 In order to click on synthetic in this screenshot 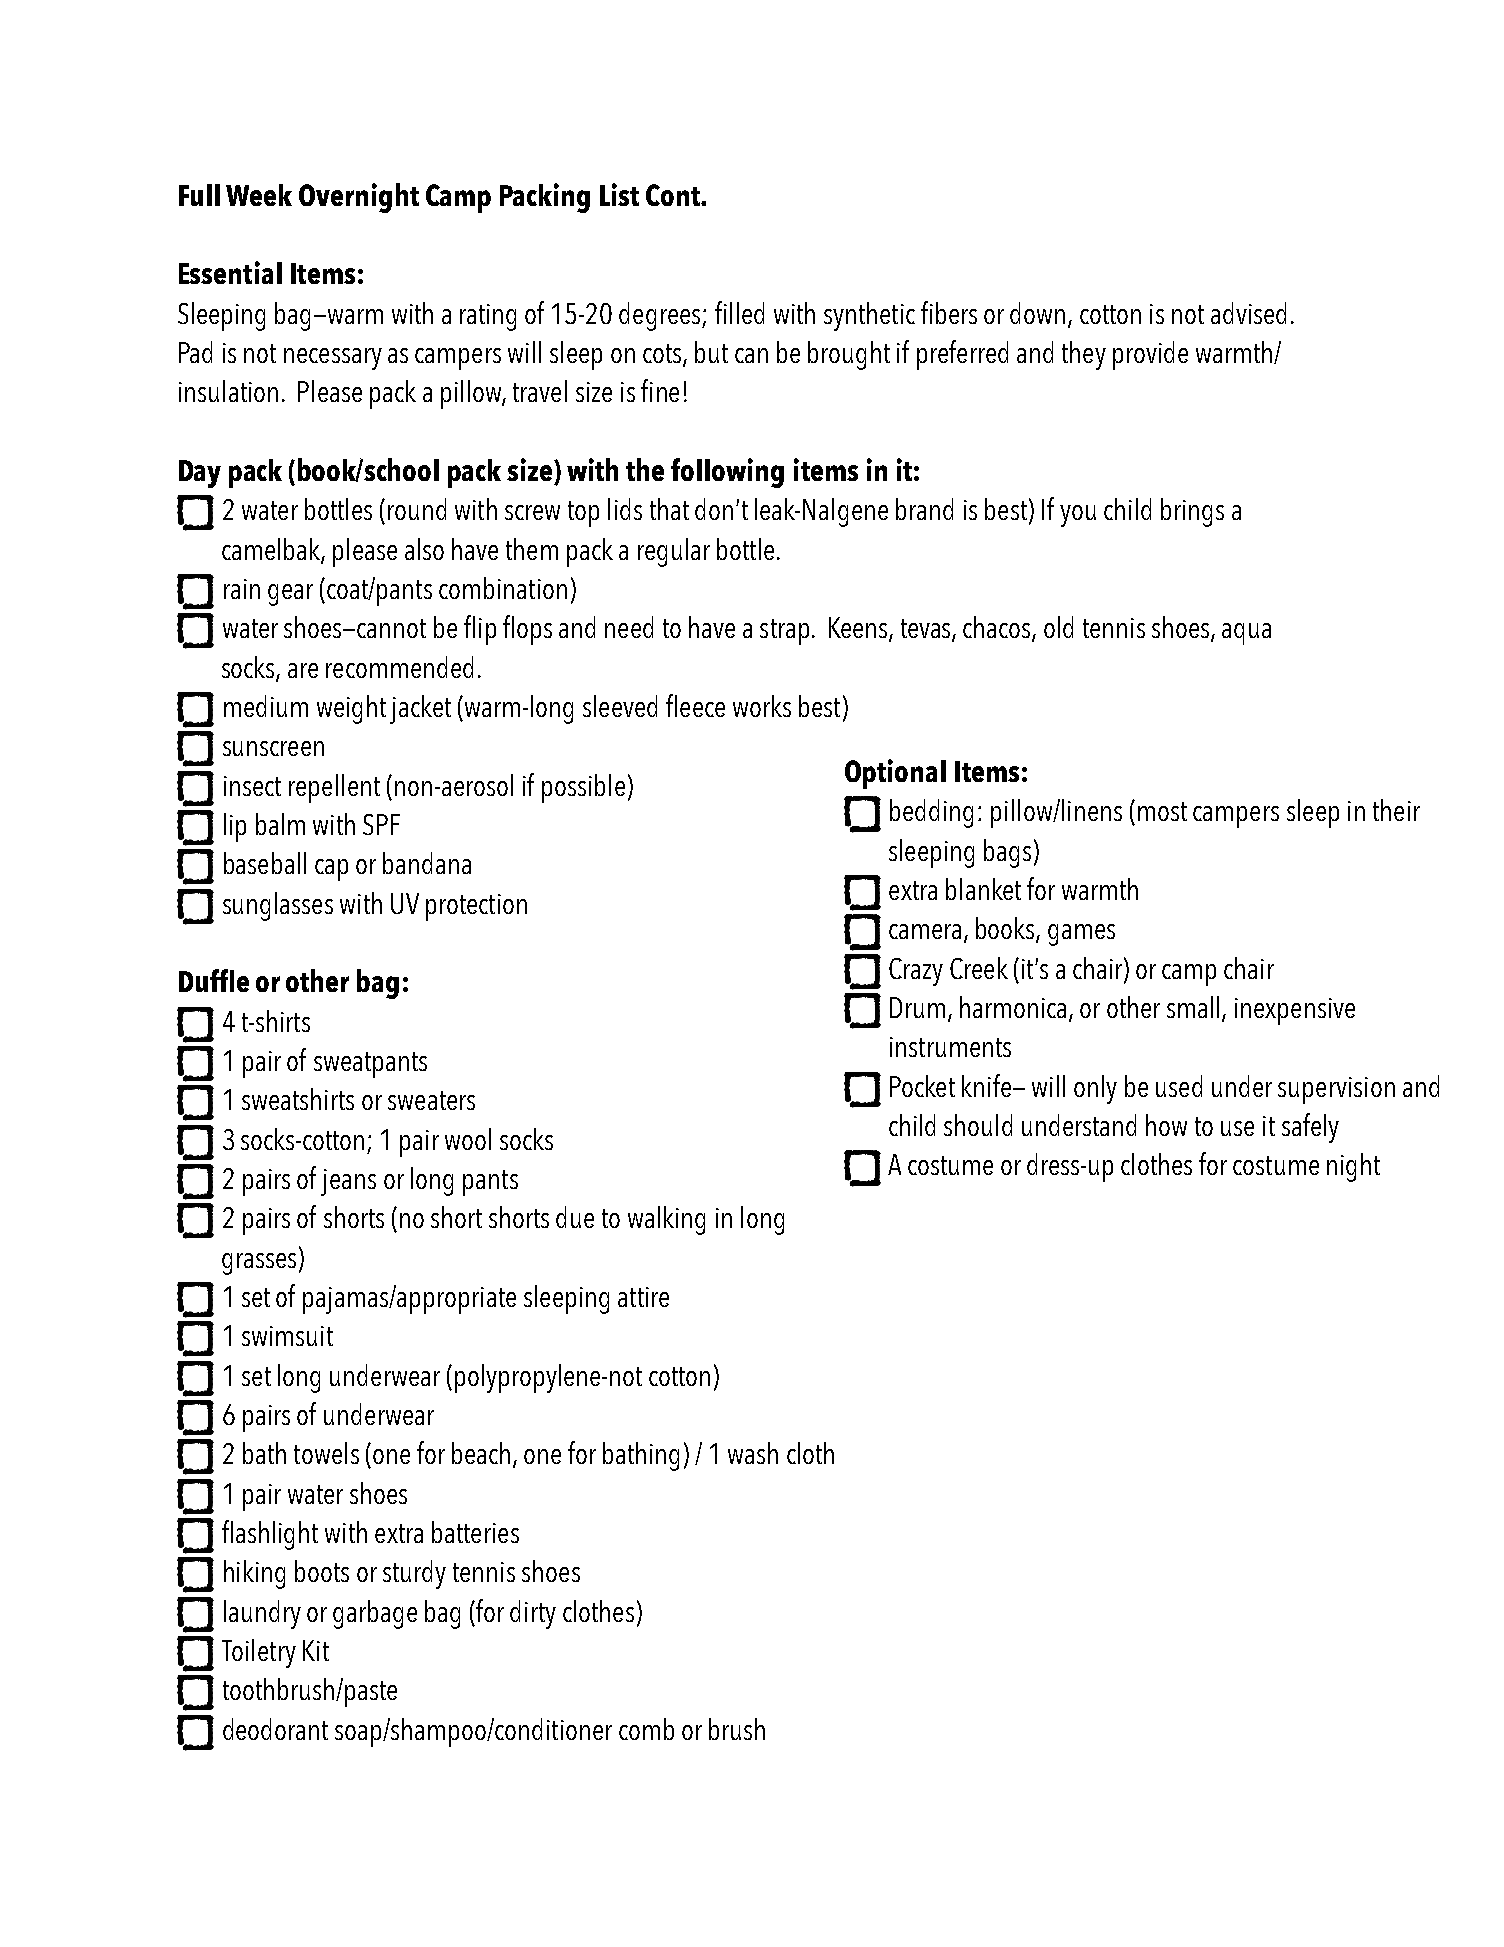, I will do `click(869, 316)`.
